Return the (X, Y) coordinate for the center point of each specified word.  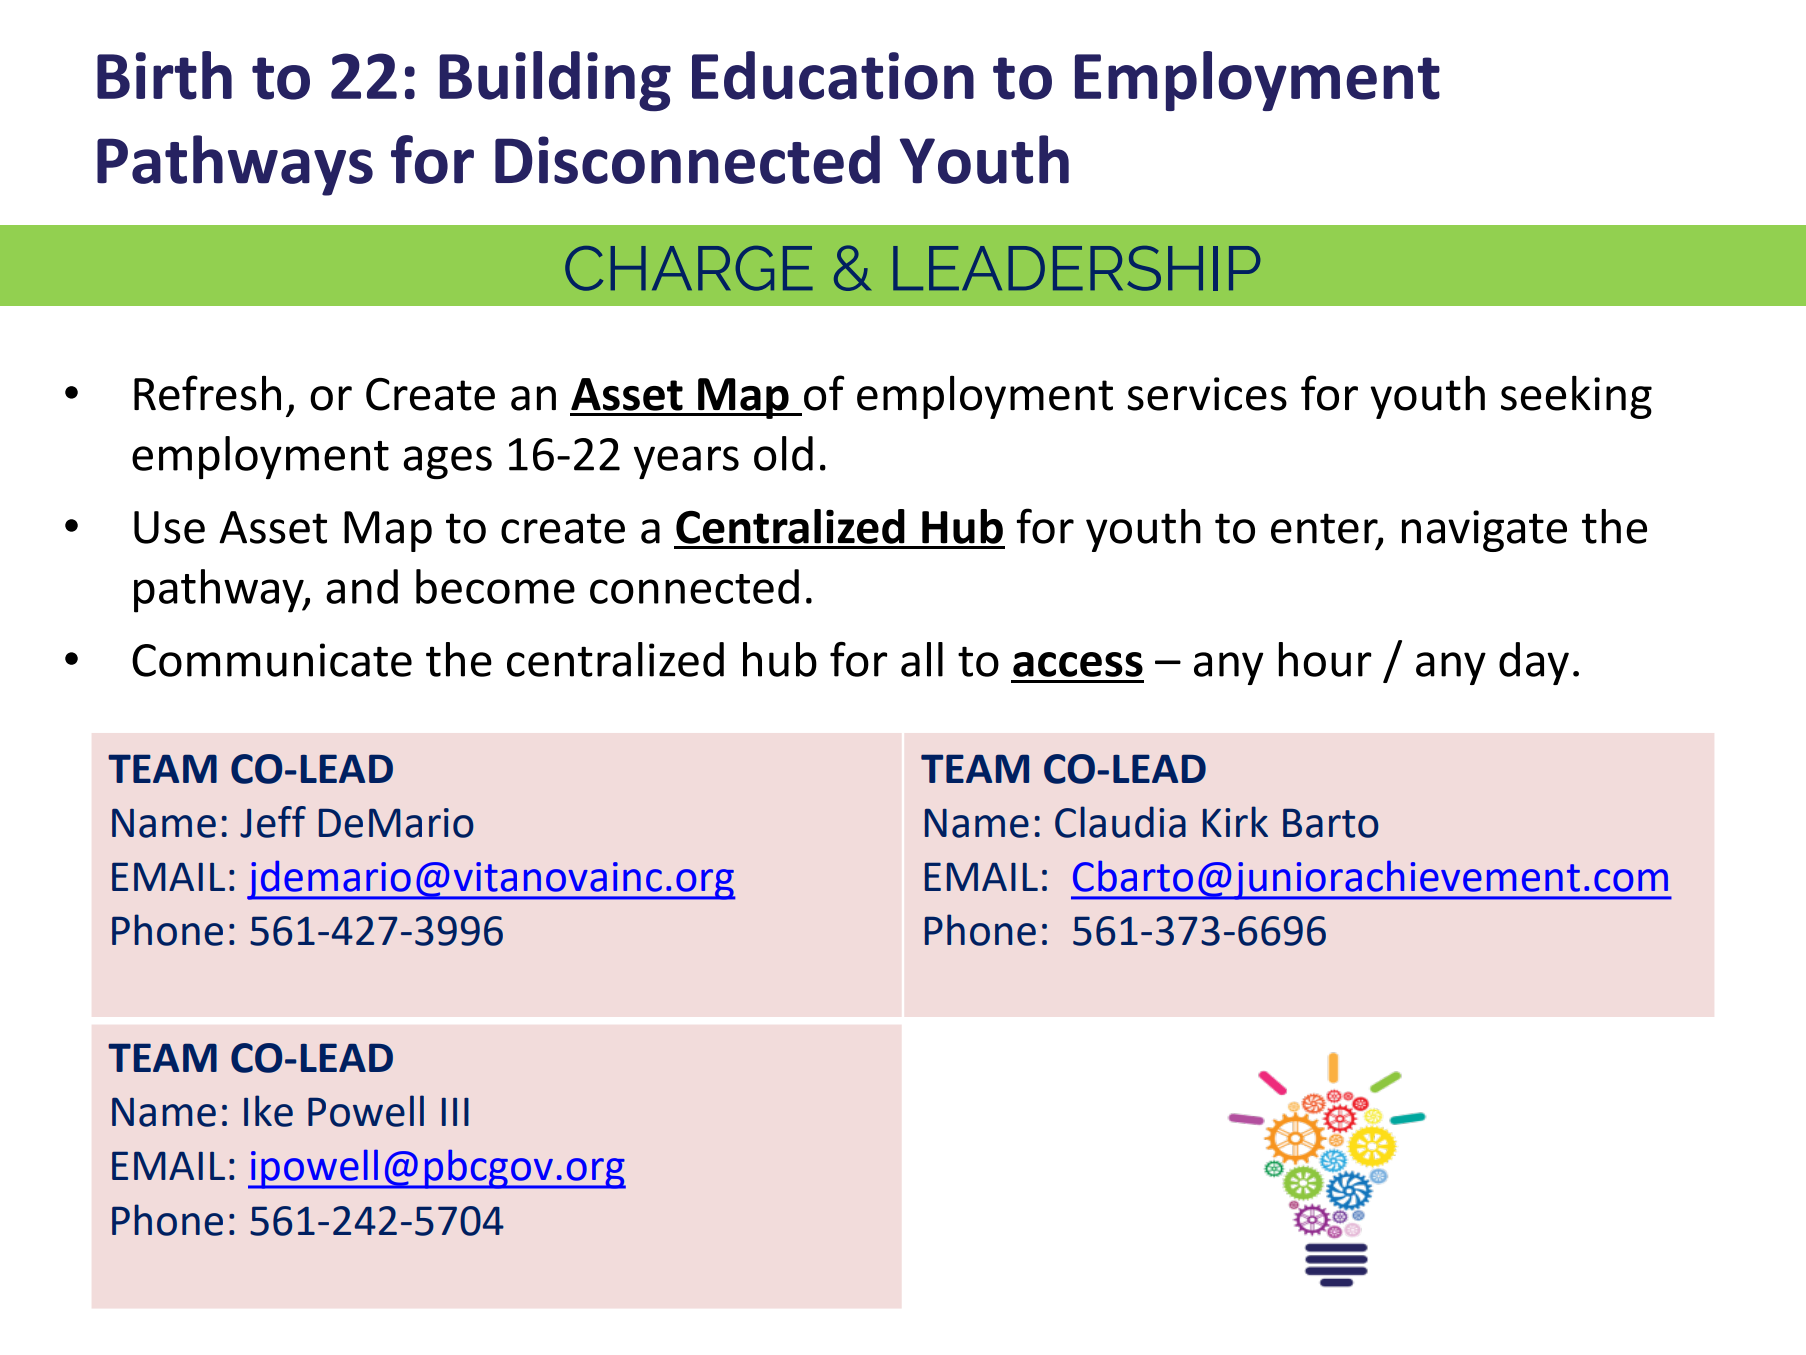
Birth (164, 75)
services (1207, 394)
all (922, 659)
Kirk (1235, 821)
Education (833, 75)
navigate (1484, 531)
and (362, 586)
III (455, 1112)
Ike (268, 1111)
